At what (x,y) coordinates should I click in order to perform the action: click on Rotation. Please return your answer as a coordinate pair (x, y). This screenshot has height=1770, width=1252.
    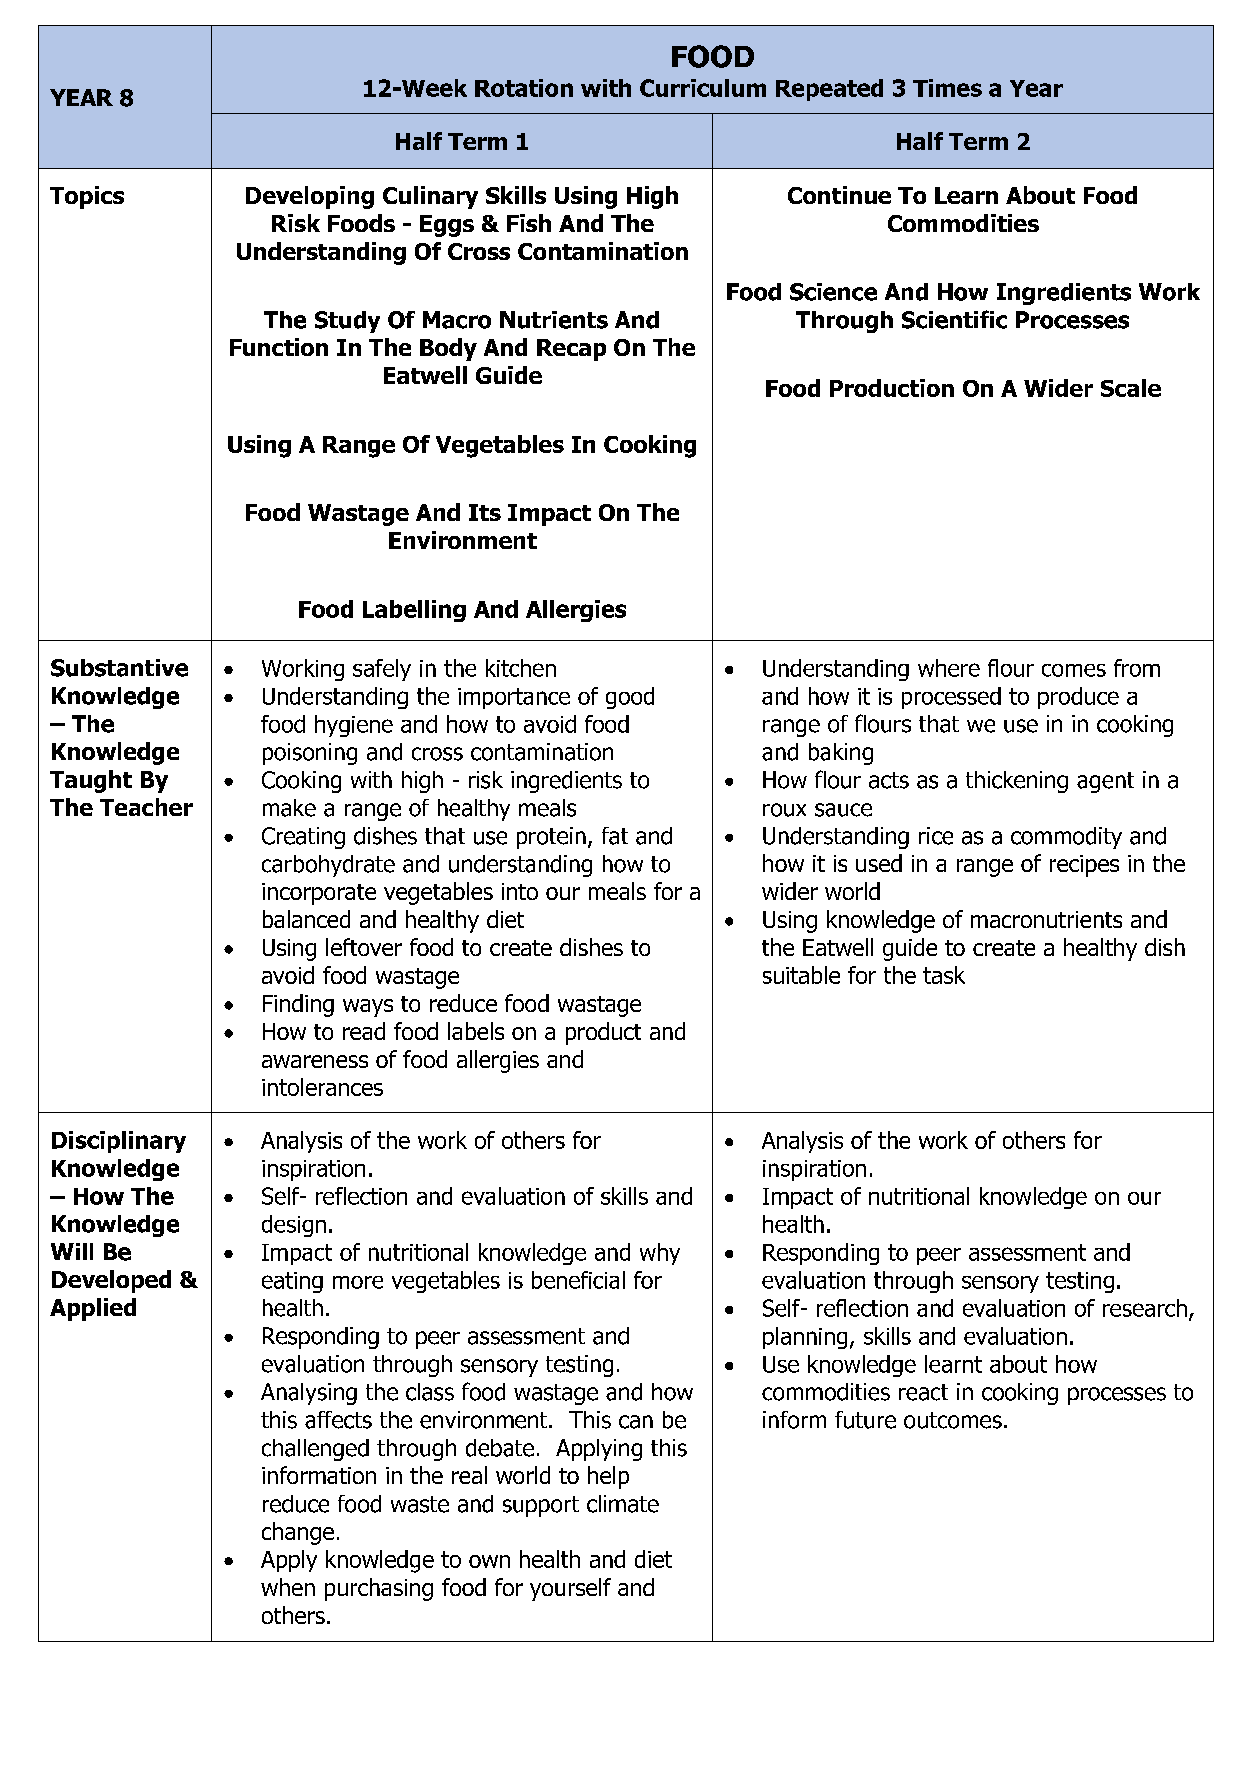
    Looking at the image, I should click on (524, 88).
